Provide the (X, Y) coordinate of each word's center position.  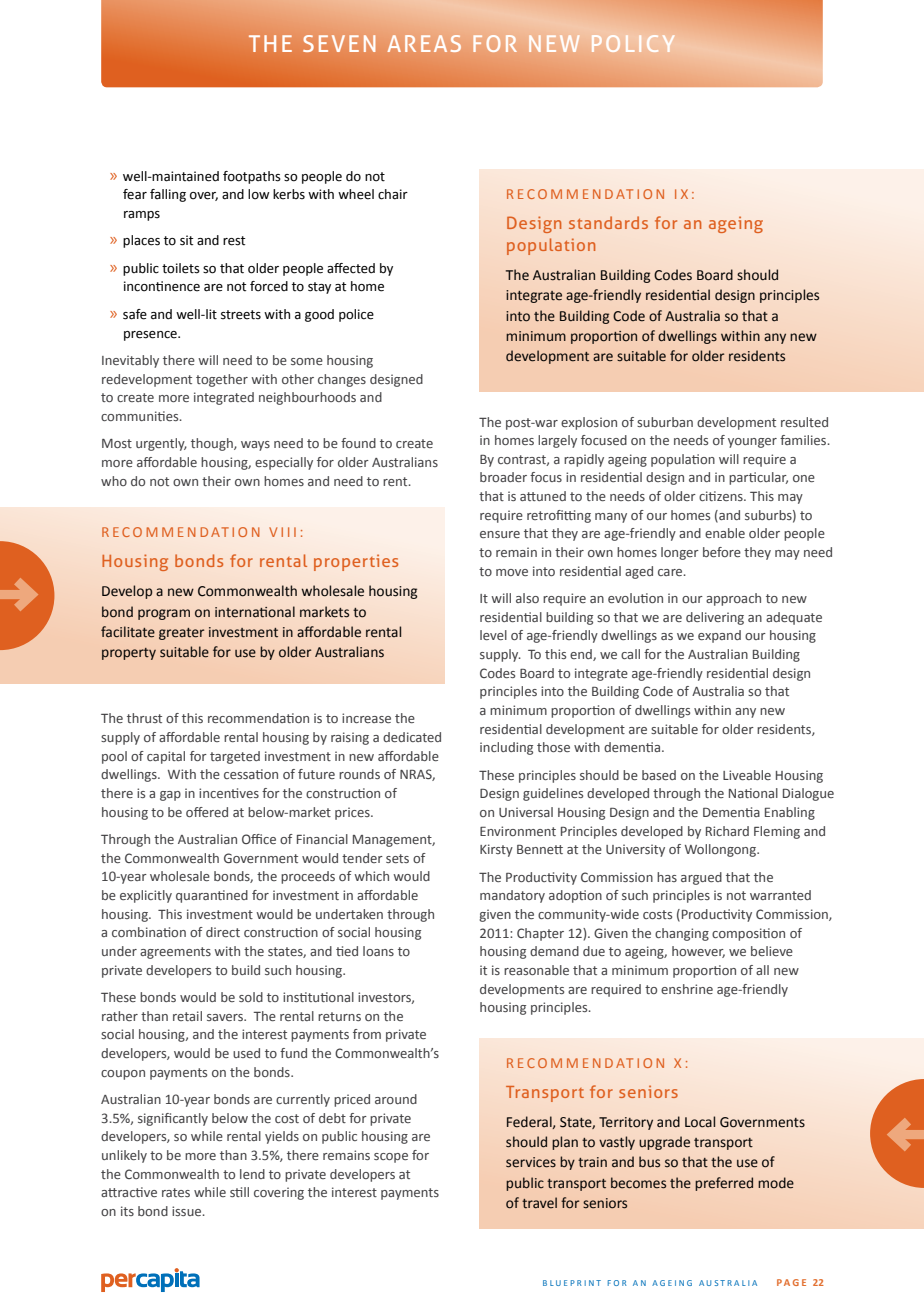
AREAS (424, 43)
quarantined (212, 896)
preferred (724, 1184)
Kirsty (496, 850)
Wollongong (721, 850)
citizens (722, 496)
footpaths (252, 177)
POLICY (633, 43)
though (213, 444)
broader (503, 477)
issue (188, 1211)
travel (539, 1203)
